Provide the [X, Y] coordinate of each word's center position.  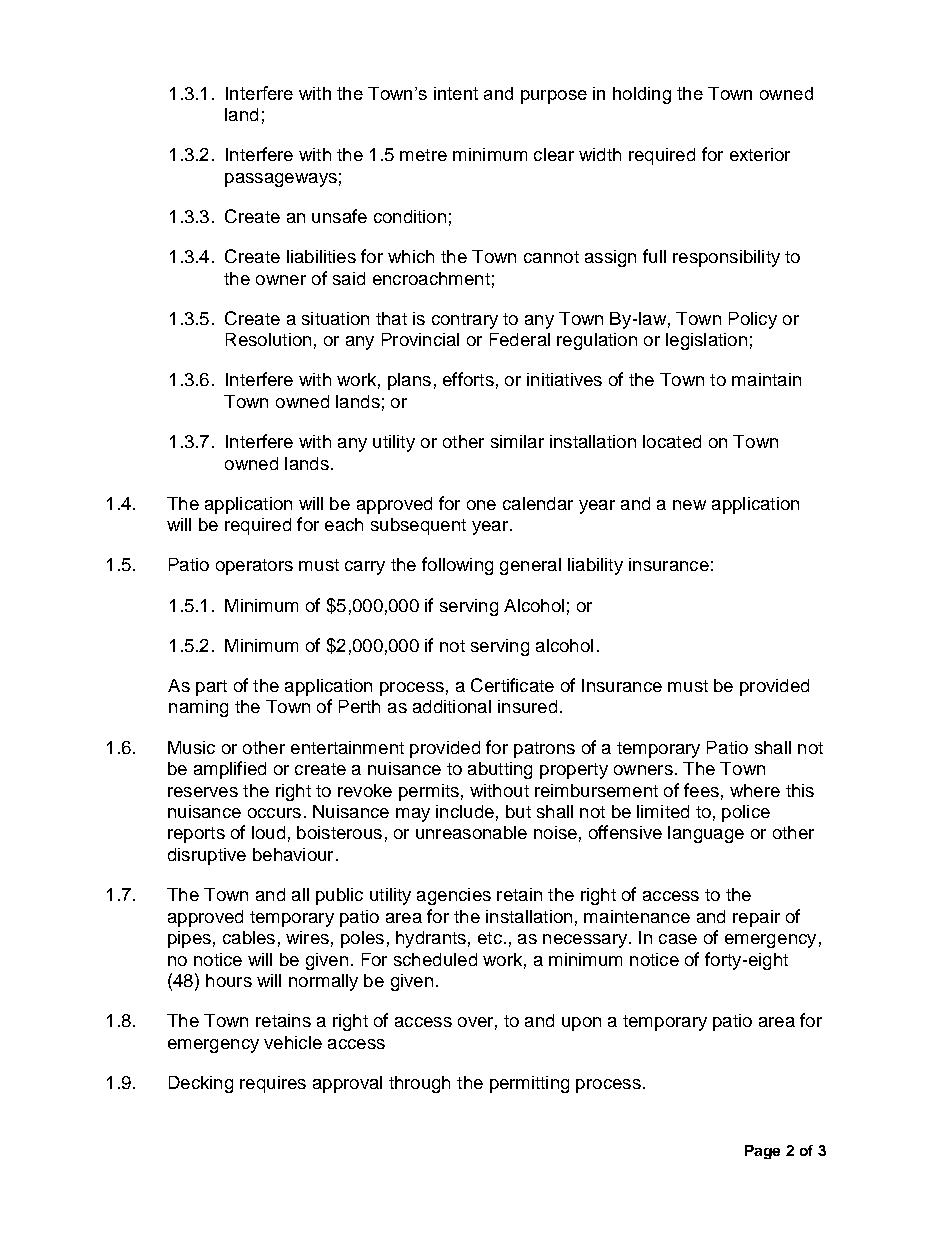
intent [456, 93]
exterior [760, 154]
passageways [281, 180]
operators [254, 567]
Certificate [512, 685]
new [689, 505]
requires [273, 1084]
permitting [529, 1084]
